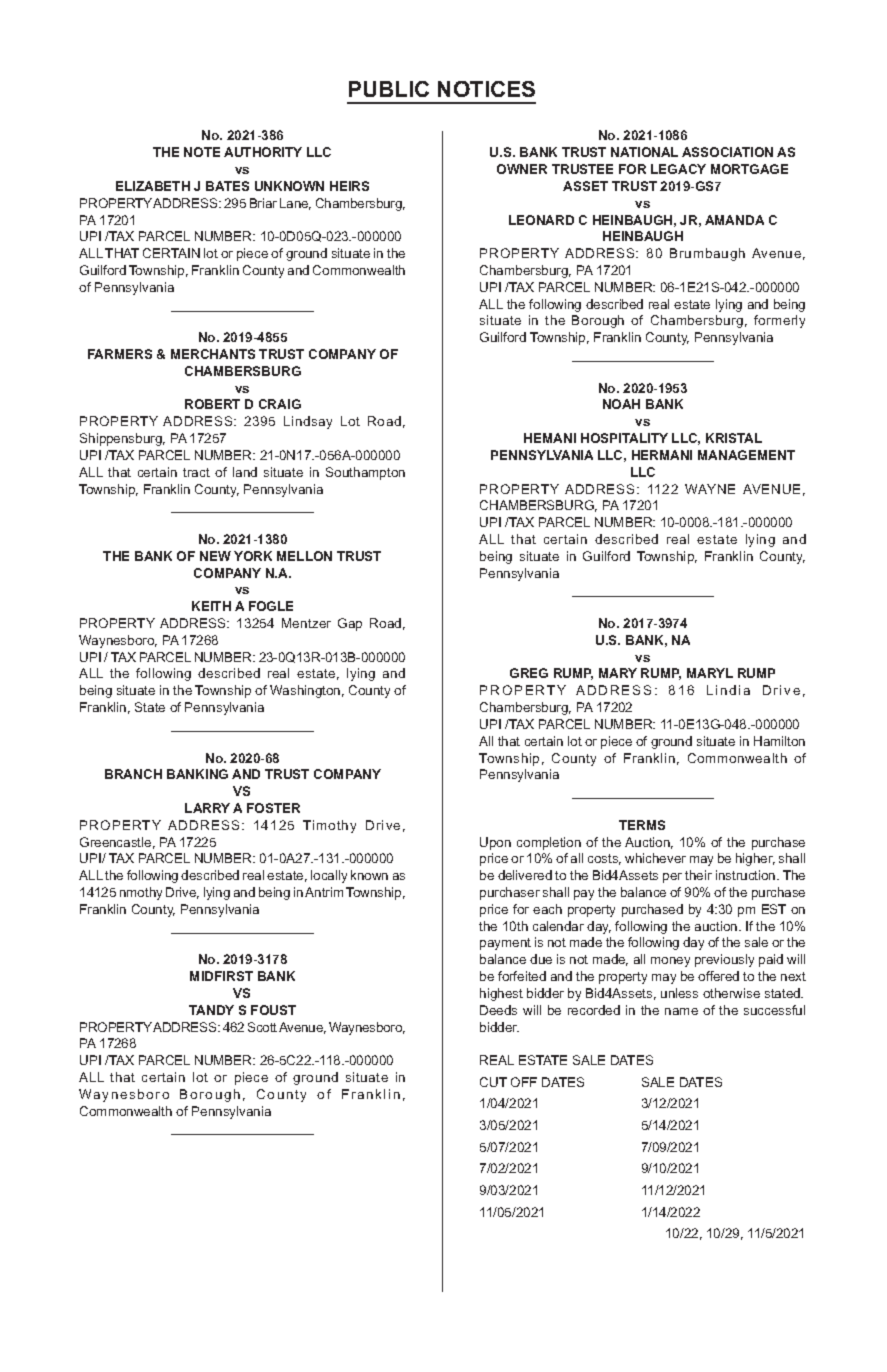  Describe the element at coordinates (207, 808) in the document. I see `LARRY` at that location.
